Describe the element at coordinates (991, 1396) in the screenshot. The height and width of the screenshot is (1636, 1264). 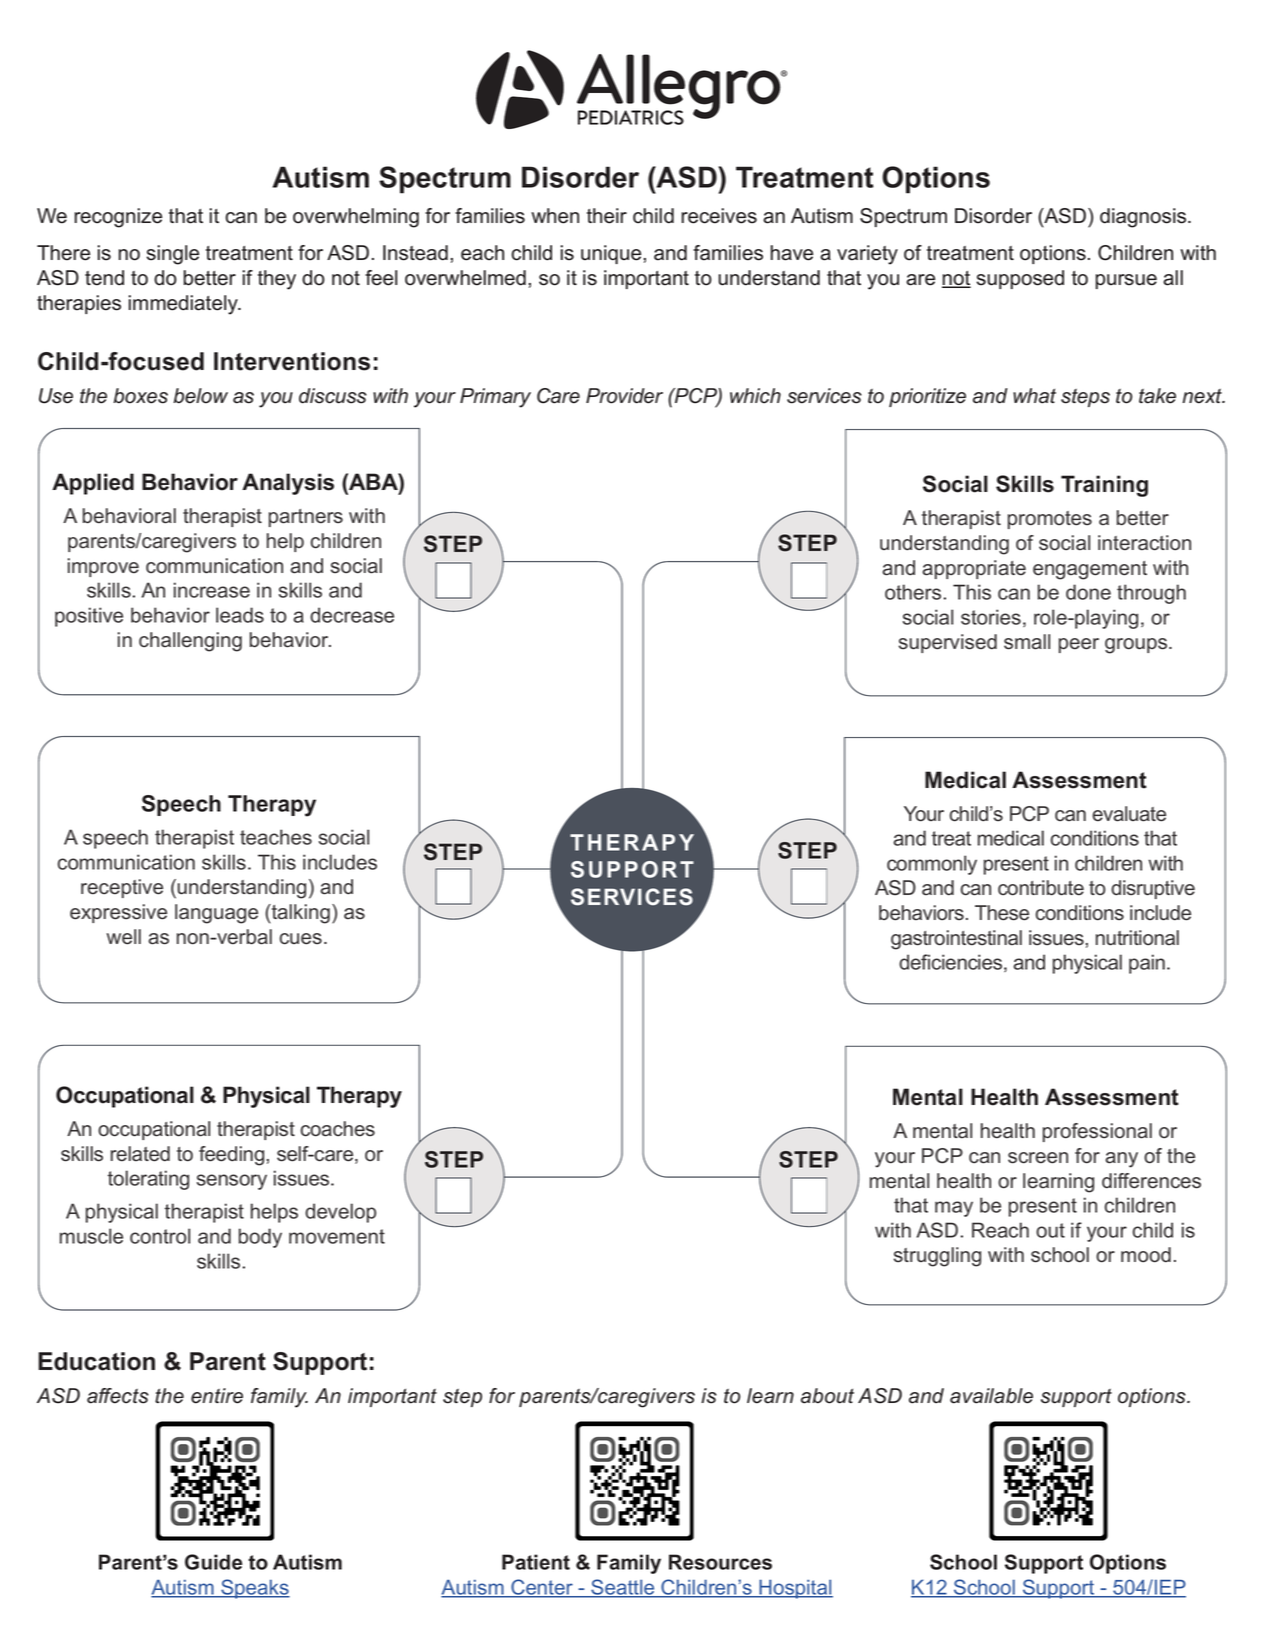
I see `available` at that location.
